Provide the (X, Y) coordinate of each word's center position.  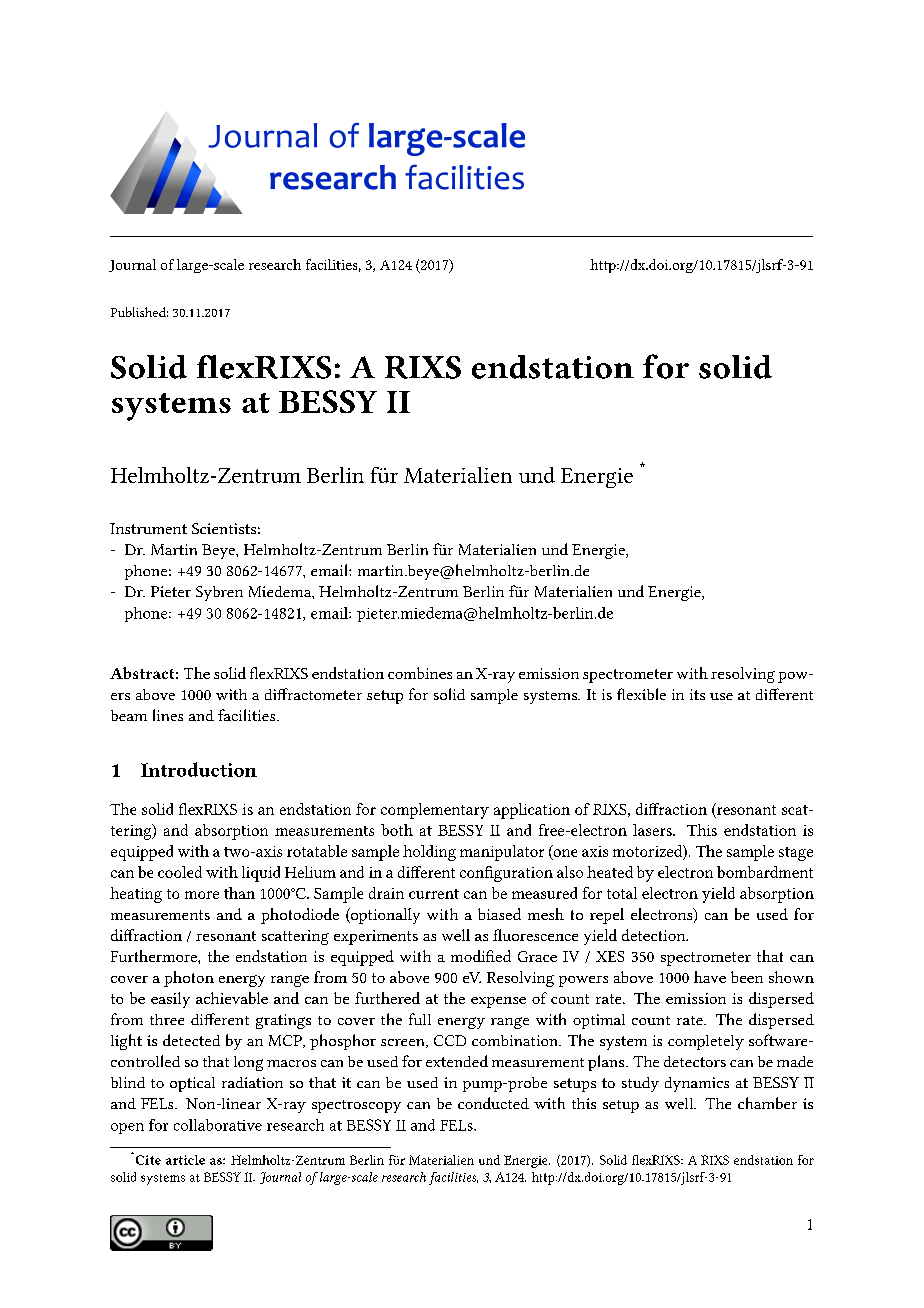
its (697, 694)
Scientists (224, 528)
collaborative (218, 1125)
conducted (493, 1103)
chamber (767, 1103)
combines (420, 673)
